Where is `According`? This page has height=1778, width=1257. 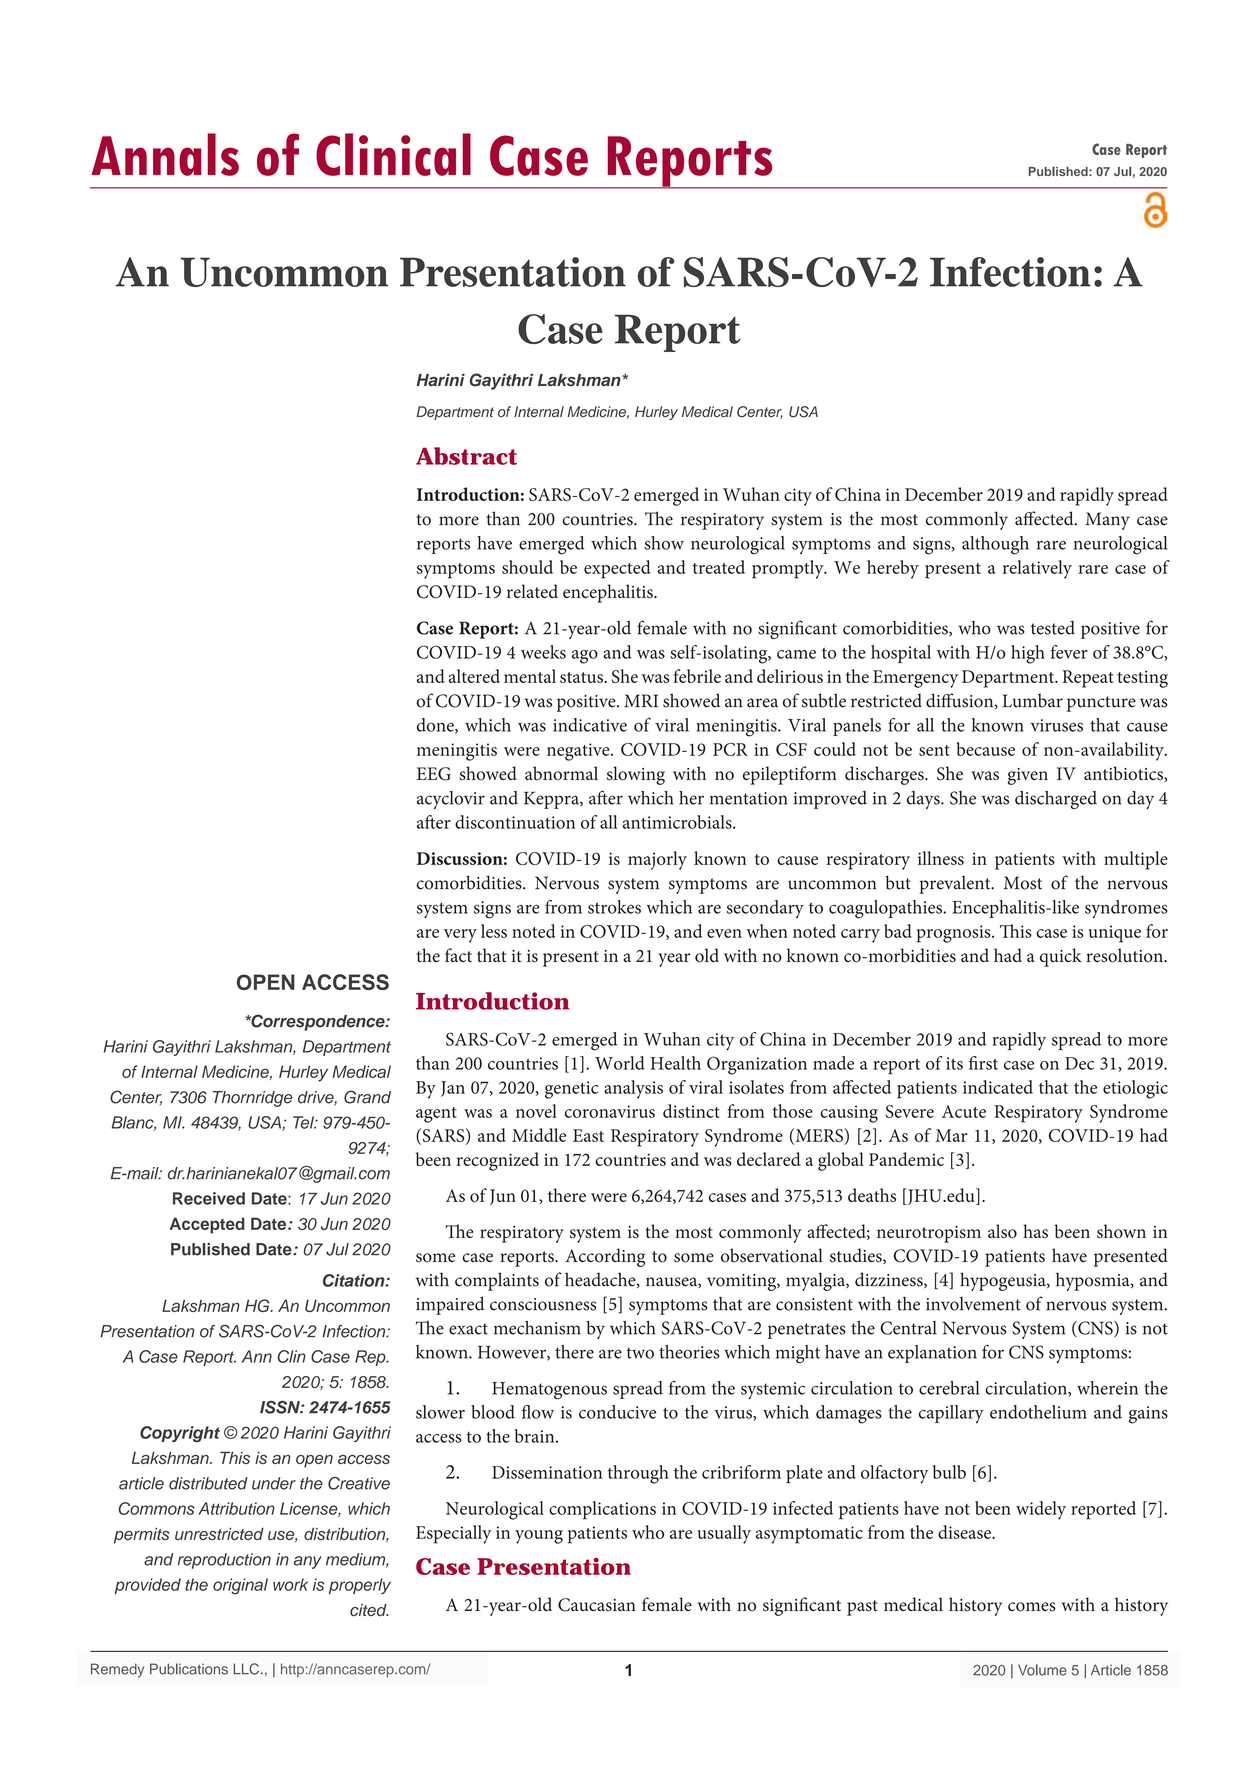 According is located at coordinates (605, 1257).
